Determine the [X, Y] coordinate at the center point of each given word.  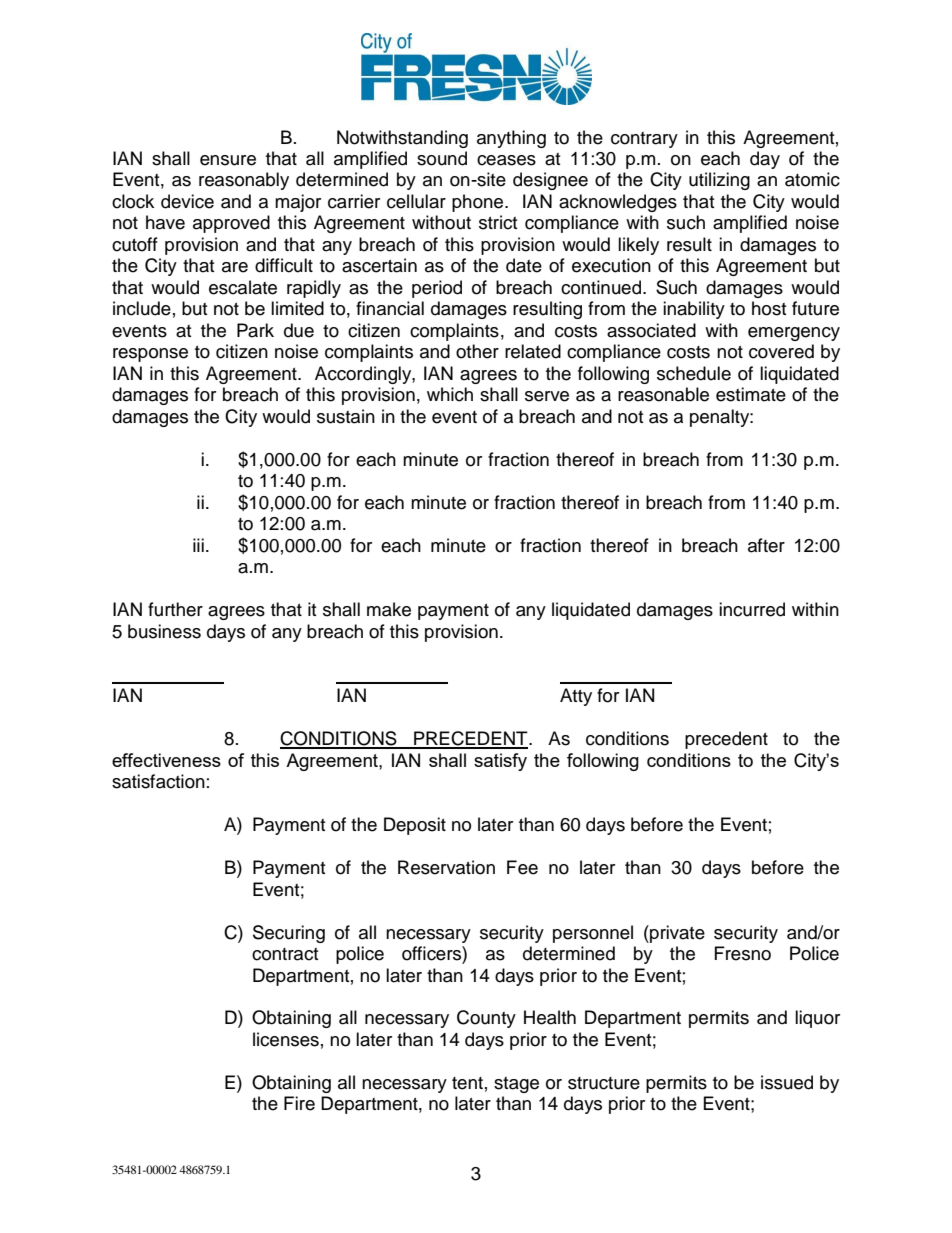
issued [787, 1082]
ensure [228, 160]
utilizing [719, 181]
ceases [506, 160]
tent [467, 1083]
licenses [286, 1039]
